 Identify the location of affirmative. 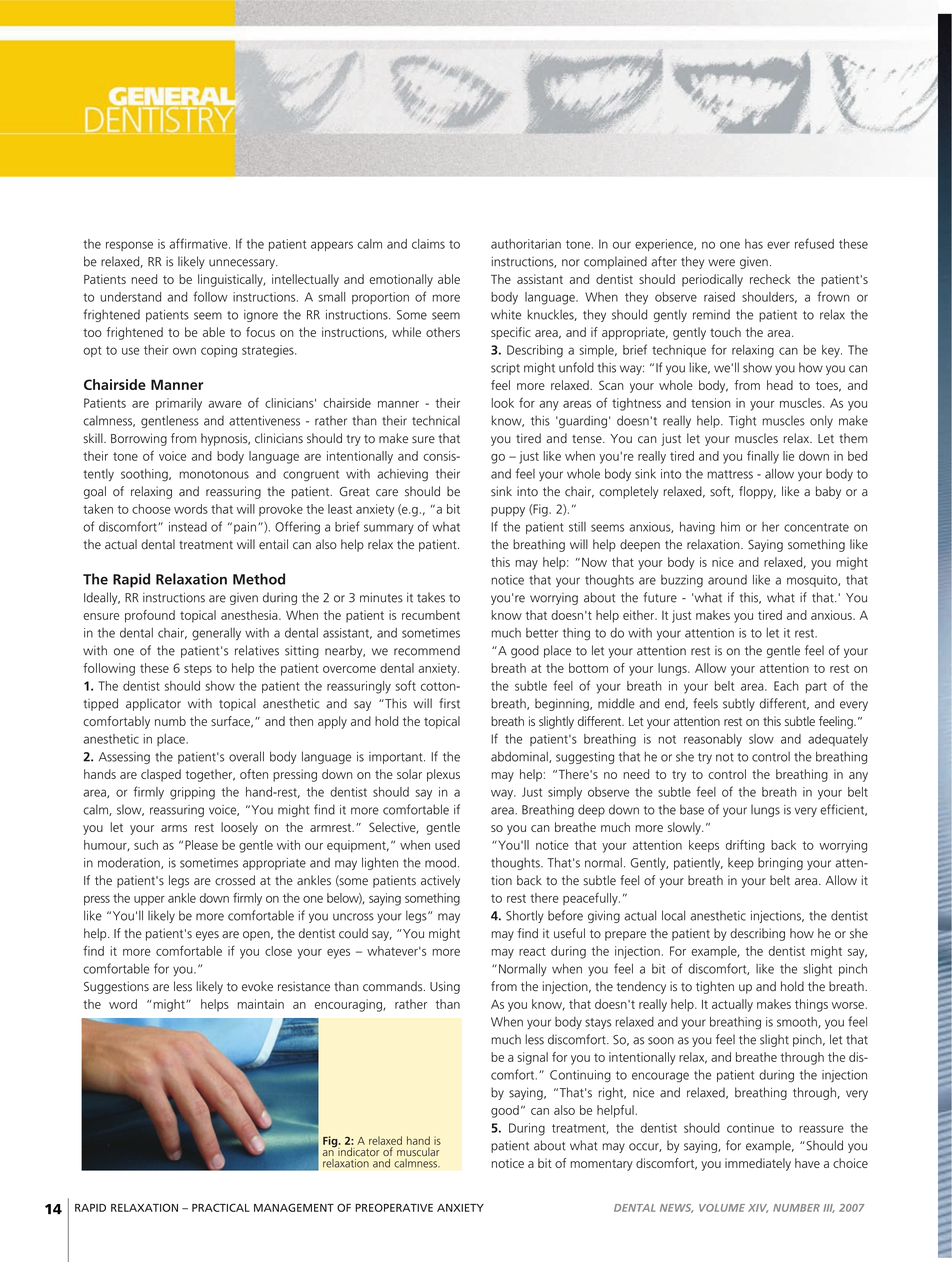
(199, 243).
